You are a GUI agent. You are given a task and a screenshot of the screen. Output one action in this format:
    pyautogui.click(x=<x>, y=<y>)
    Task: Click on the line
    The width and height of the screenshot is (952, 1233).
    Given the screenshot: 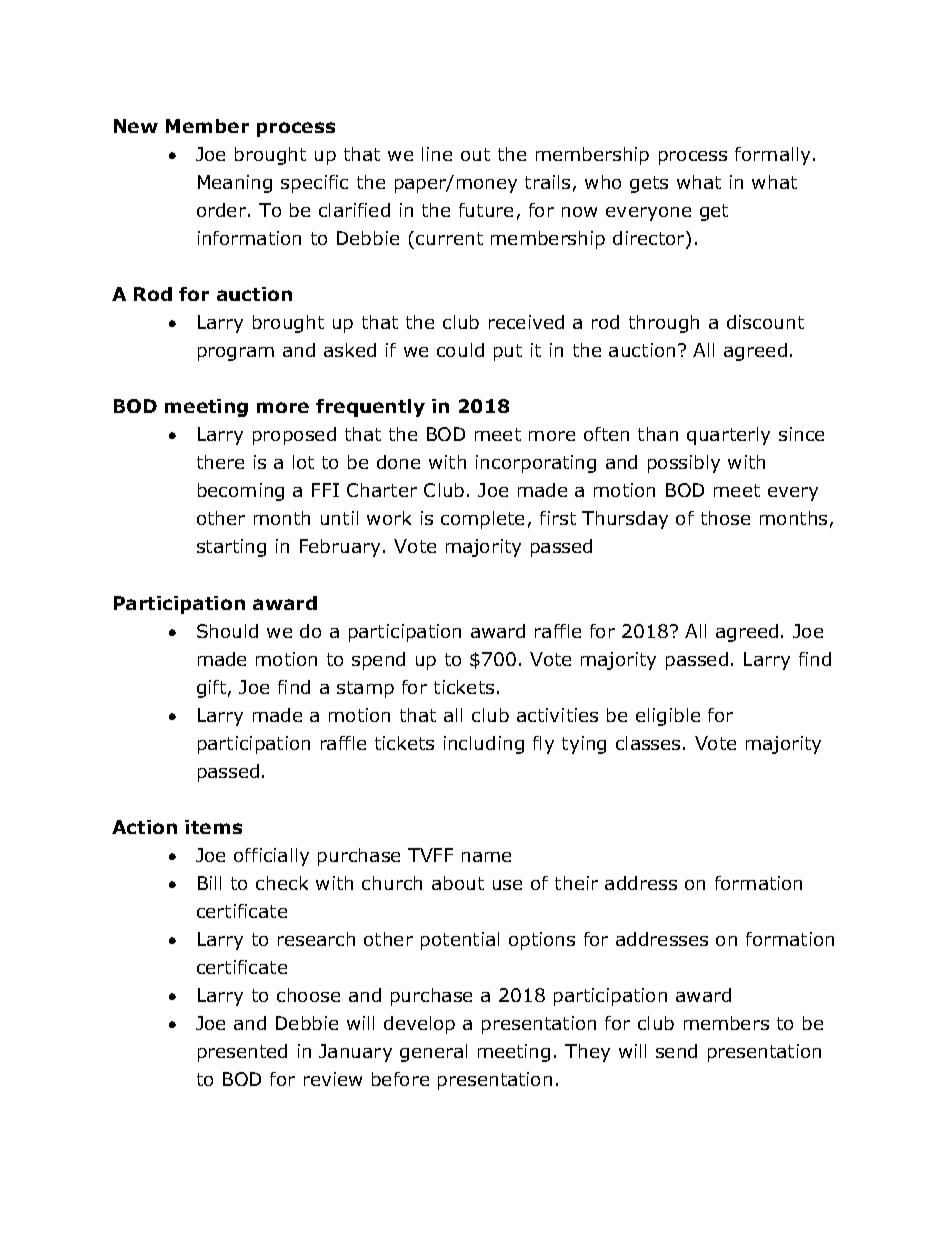 What is the action you would take?
    pyautogui.click(x=437, y=154)
